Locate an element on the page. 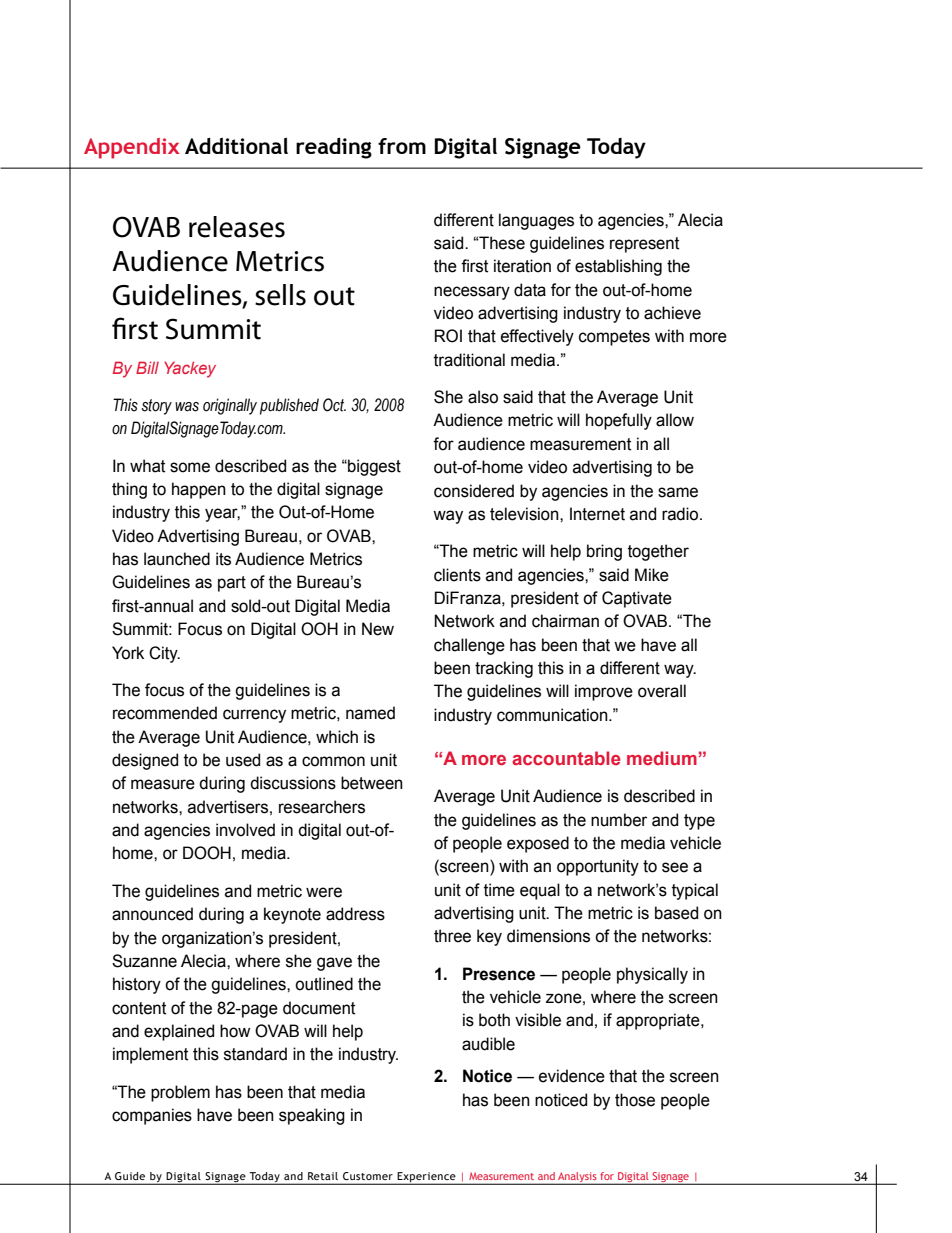  companies is located at coordinates (152, 1116).
